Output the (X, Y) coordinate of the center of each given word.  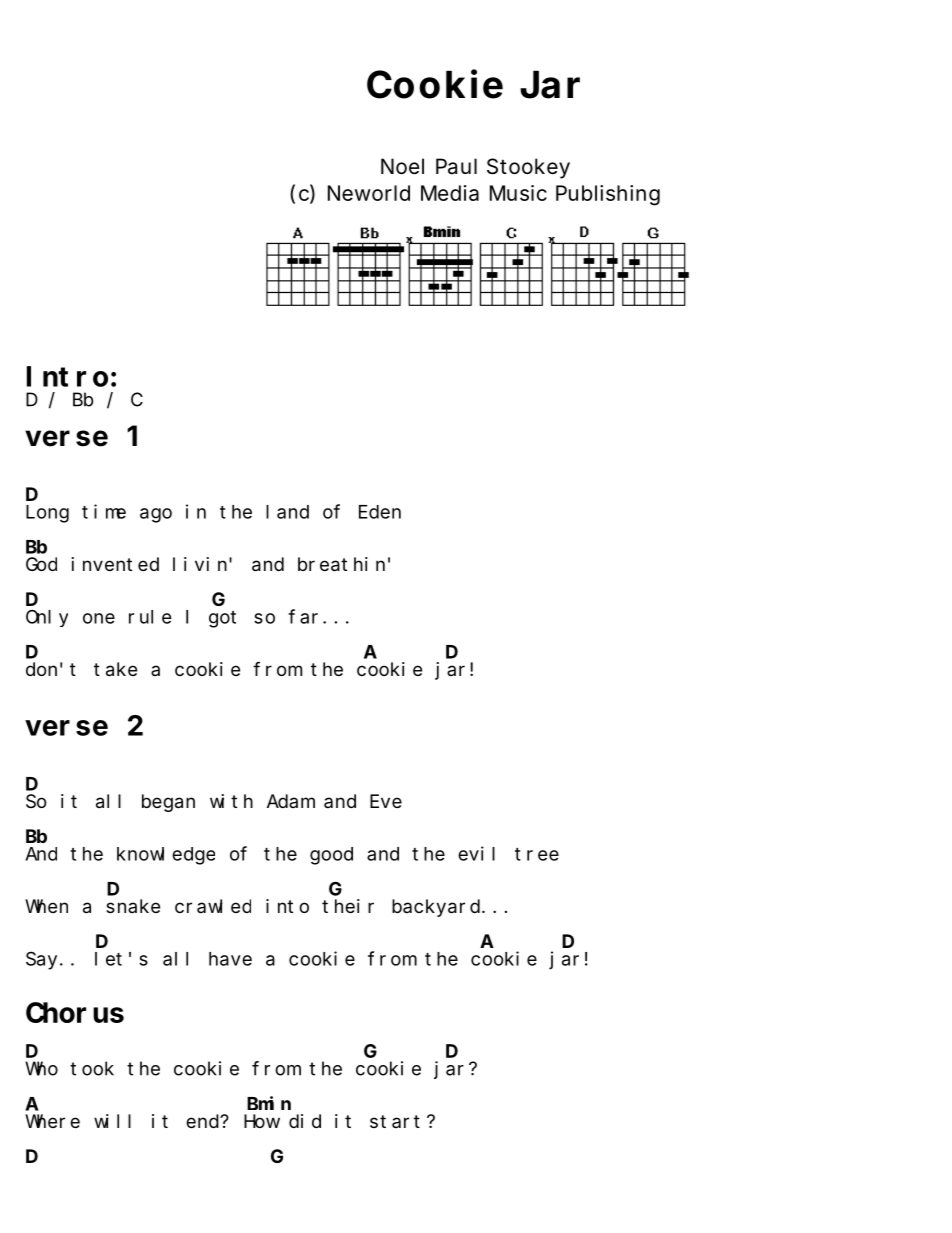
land (287, 512)
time (104, 511)
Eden (380, 512)
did (305, 1121)
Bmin (269, 1103)
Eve (386, 801)
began (168, 803)
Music (518, 193)
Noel (402, 166)
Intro (67, 377)
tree (537, 854)
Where (52, 1121)
